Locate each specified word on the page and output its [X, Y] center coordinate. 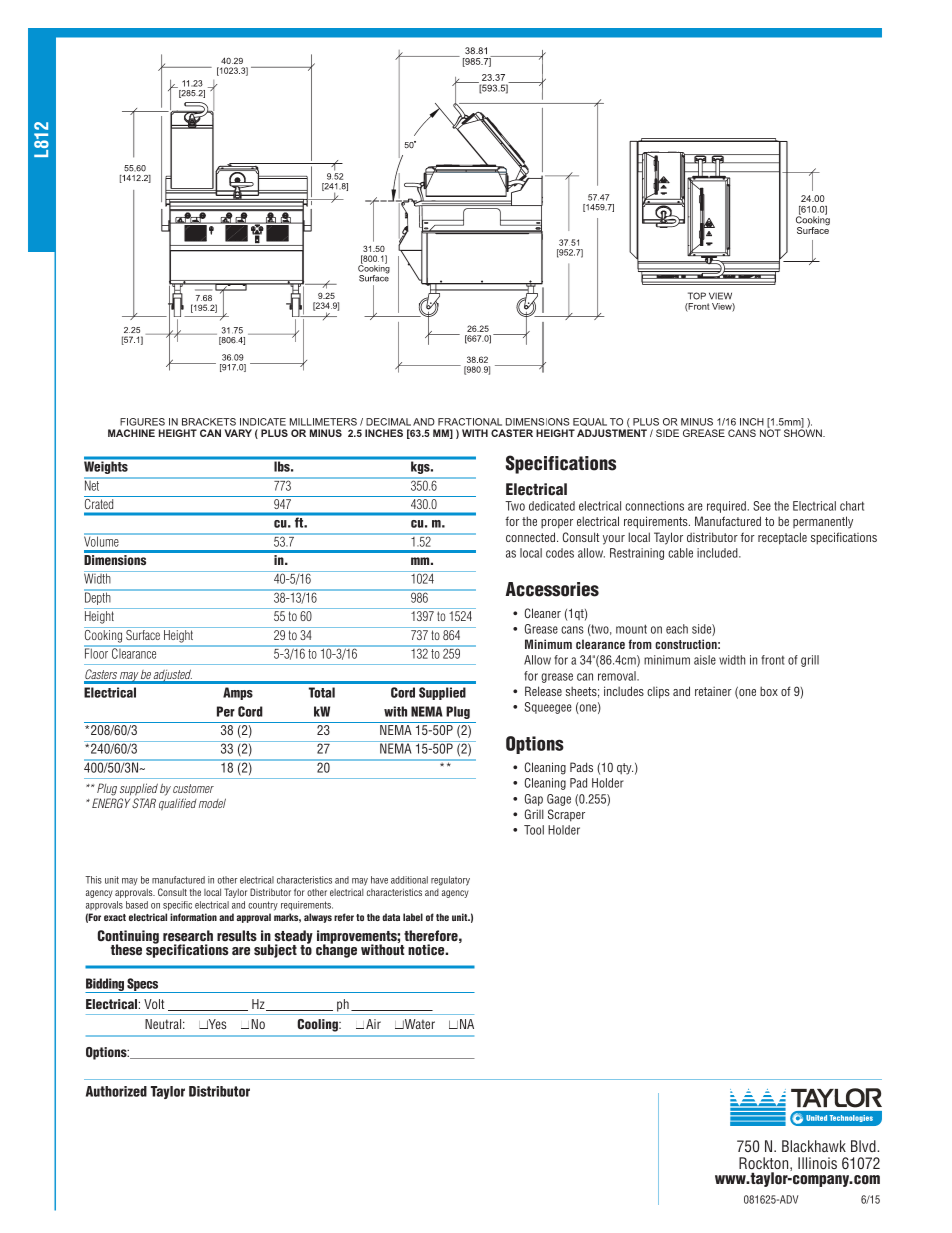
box [769, 691]
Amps [238, 693]
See [762, 506]
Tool [534, 830]
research [188, 935]
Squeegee [548, 708]
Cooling [318, 1025]
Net [93, 484]
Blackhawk [814, 1146]
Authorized [116, 1091]
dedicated [552, 506]
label [413, 917]
